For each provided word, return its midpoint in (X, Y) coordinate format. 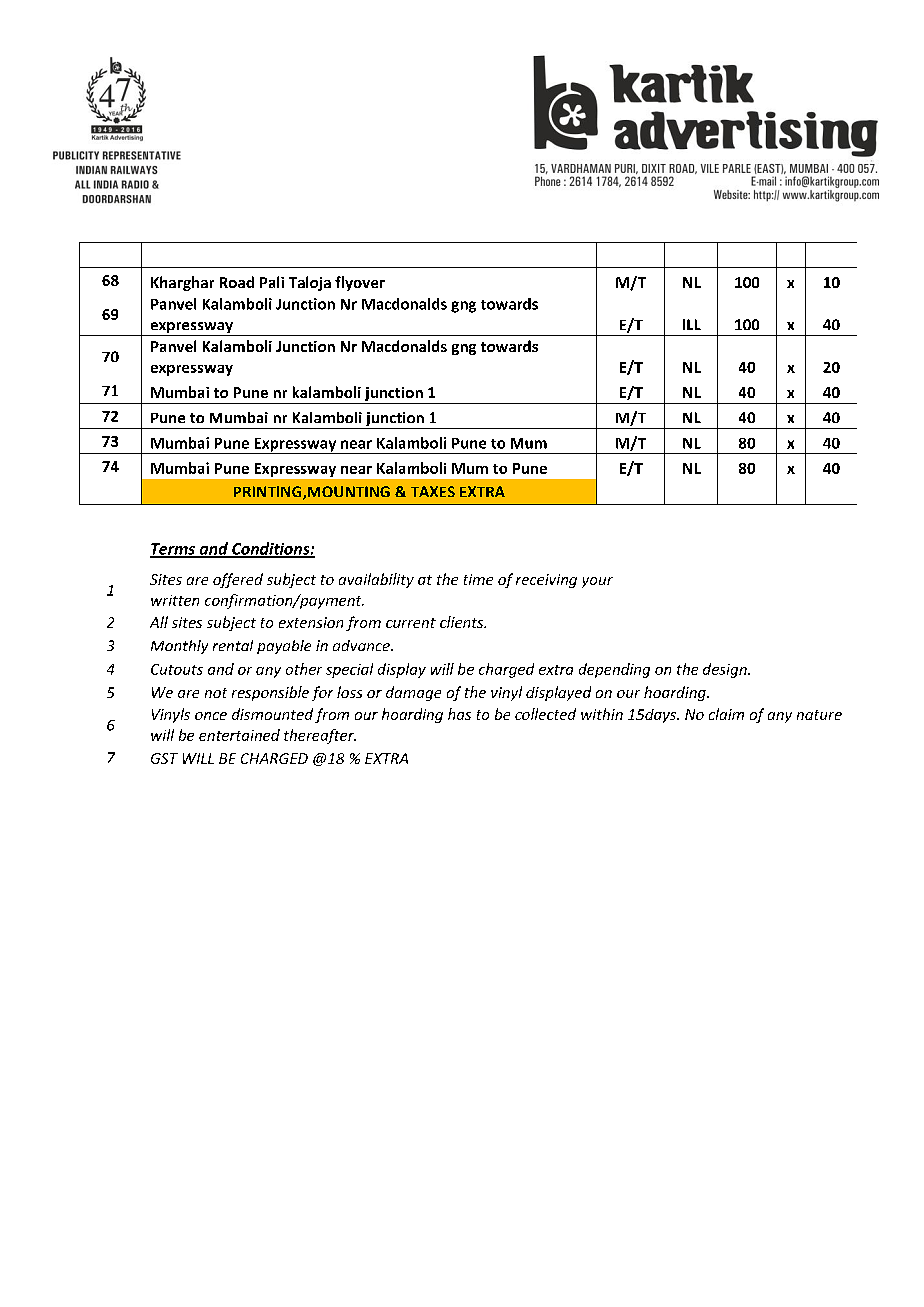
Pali (272, 282)
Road (237, 282)
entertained (239, 735)
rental (233, 645)
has (459, 714)
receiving (546, 581)
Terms (174, 550)
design (726, 670)
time (478, 579)
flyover (360, 283)
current (411, 623)
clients (463, 622)
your (597, 582)
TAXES (433, 491)
